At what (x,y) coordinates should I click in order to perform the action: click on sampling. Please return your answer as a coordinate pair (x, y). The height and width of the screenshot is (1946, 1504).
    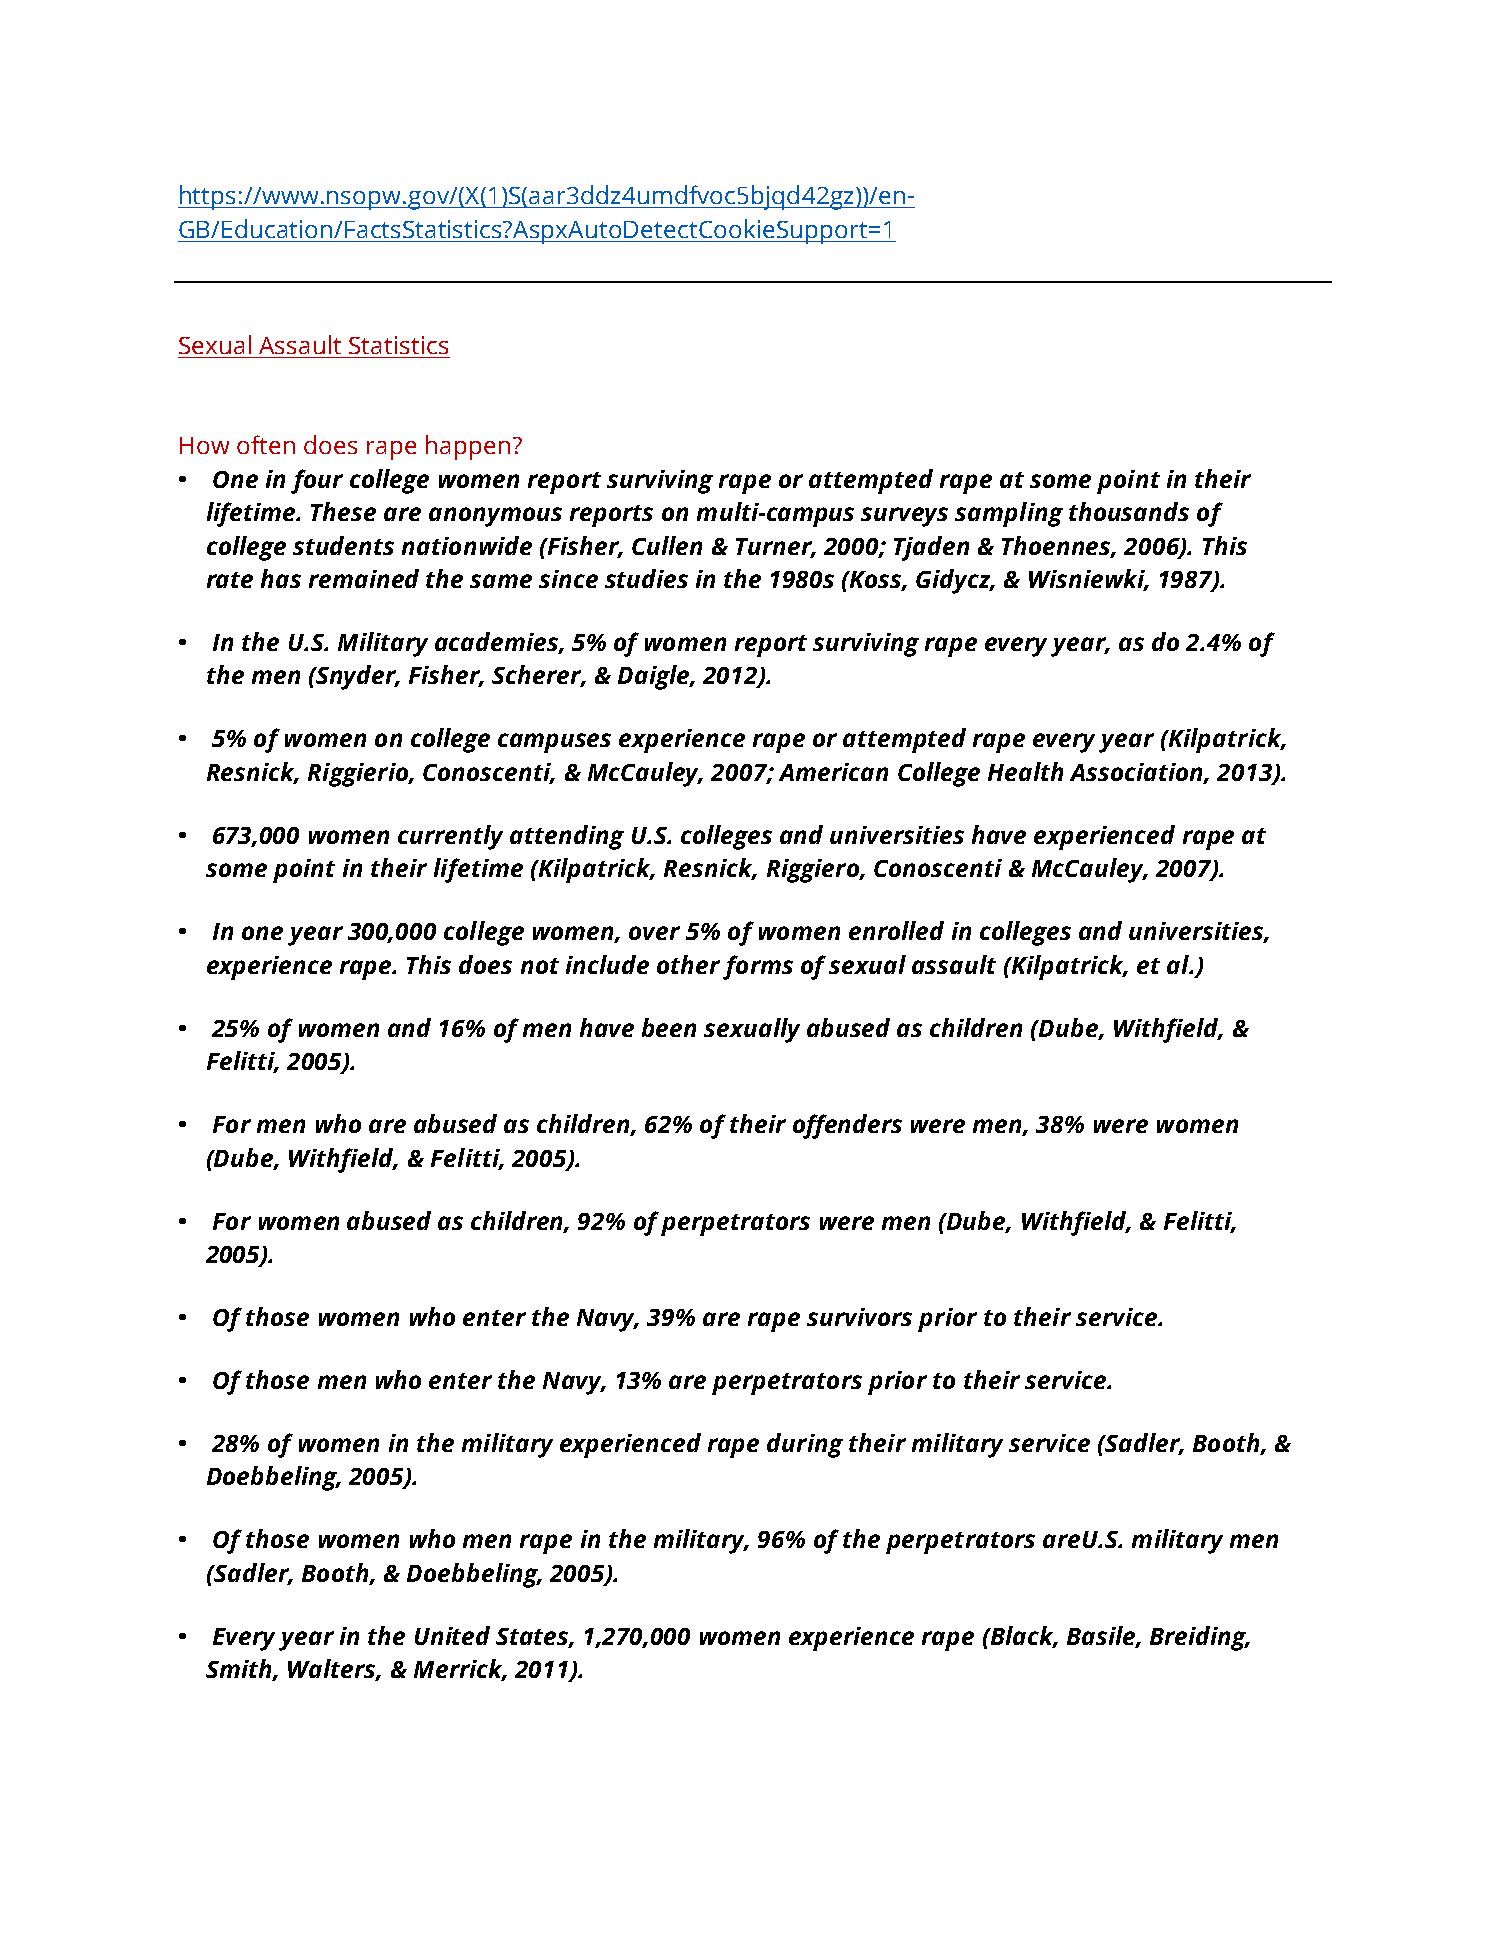
    Looking at the image, I should click on (1009, 514).
